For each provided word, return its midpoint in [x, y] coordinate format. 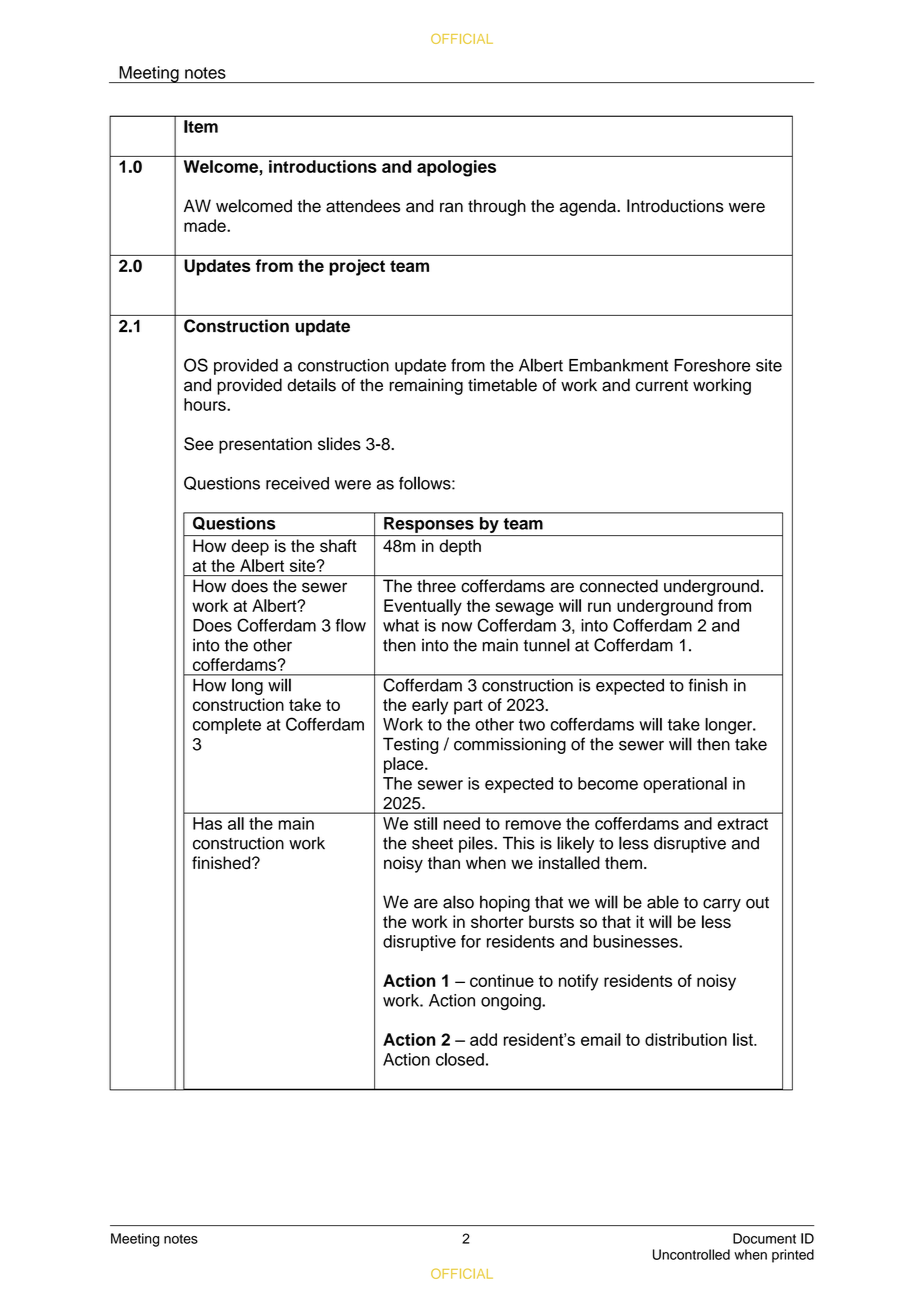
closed [460, 1059]
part [468, 707]
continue [502, 980]
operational [685, 785]
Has [207, 823]
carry [722, 905]
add [483, 1039]
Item [201, 126]
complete [227, 726]
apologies [456, 168]
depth [460, 547]
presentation [265, 445]
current [662, 386]
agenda [589, 207]
